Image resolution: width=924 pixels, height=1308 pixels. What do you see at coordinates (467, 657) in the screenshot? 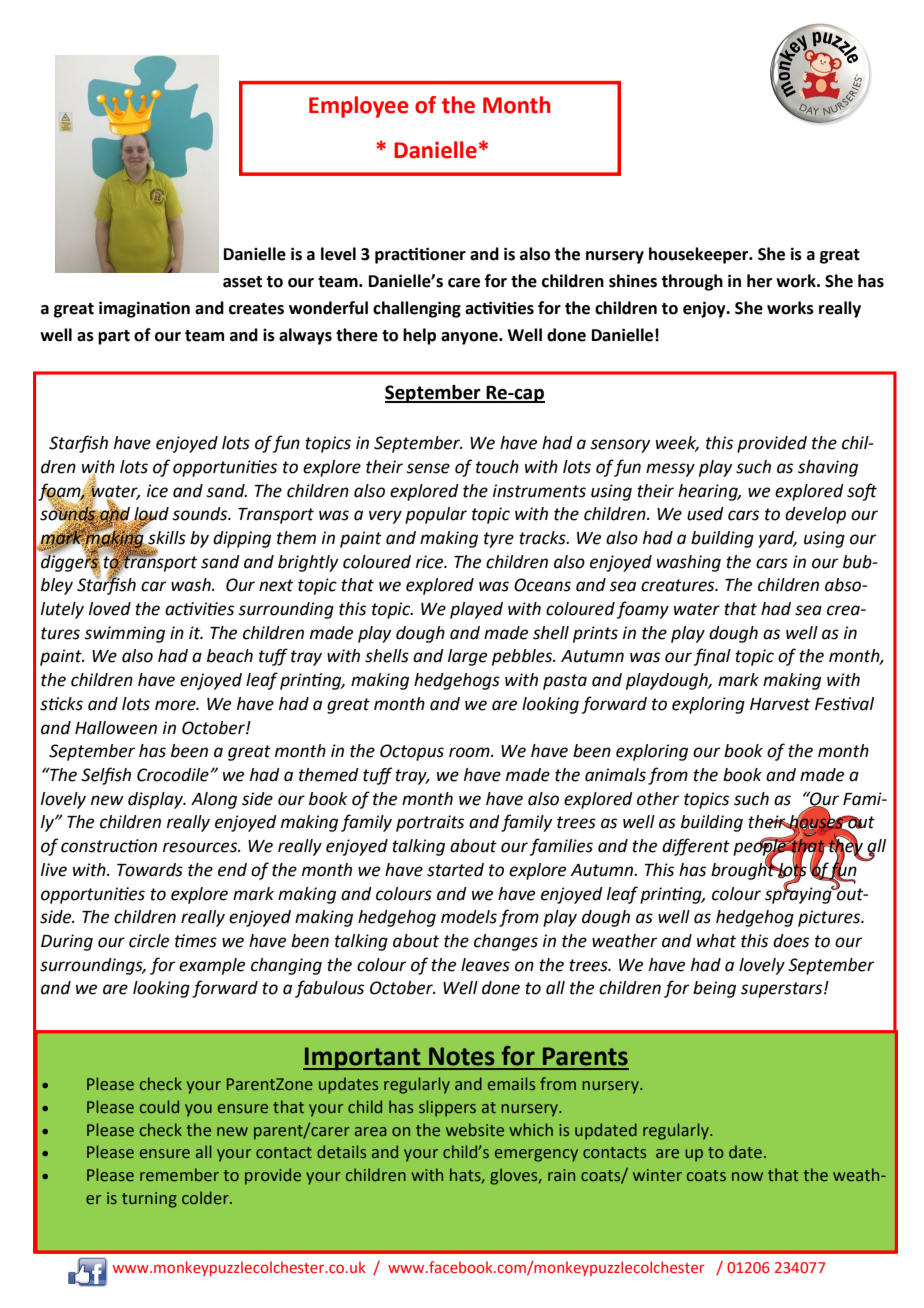
I see `large` at bounding box center [467, 657].
